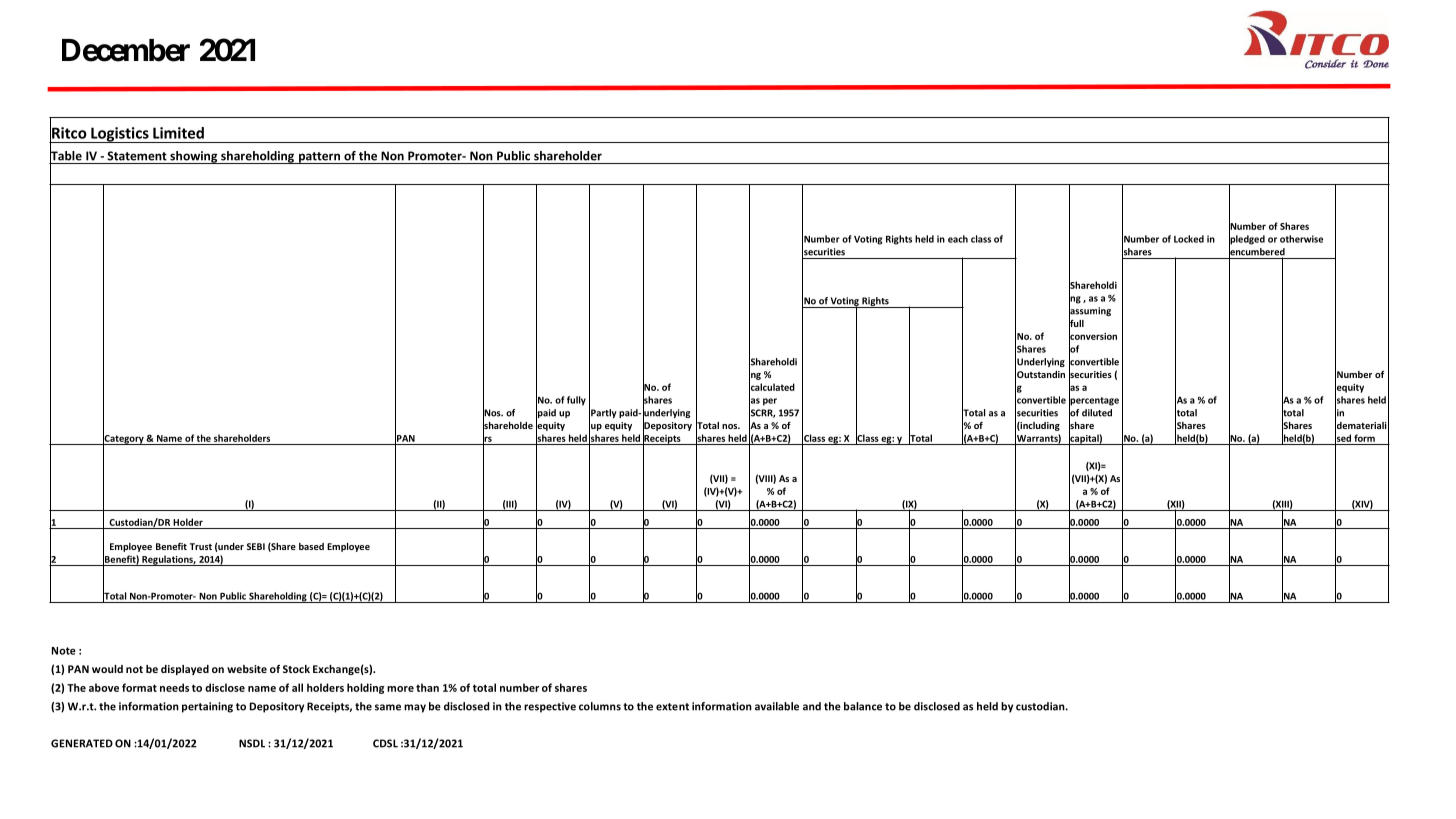 This screenshot has height=819, width=1456. What do you see at coordinates (1189, 239) in the screenshot?
I see `Locked` at bounding box center [1189, 239].
